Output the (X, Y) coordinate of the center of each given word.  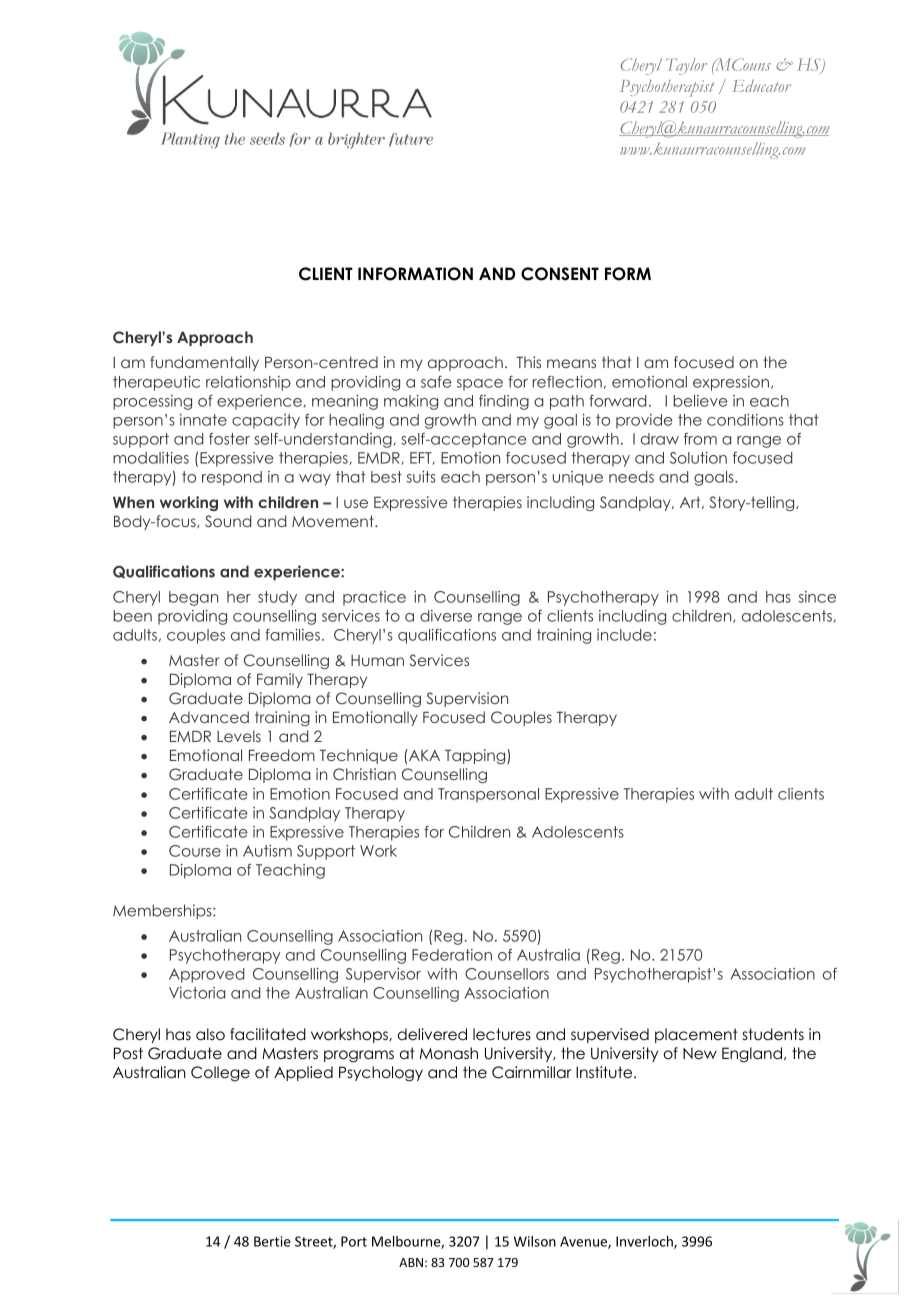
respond (232, 478)
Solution (698, 458)
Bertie (272, 1241)
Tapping (476, 756)
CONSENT (560, 274)
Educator (762, 85)
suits (421, 477)
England (752, 1055)
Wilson (535, 1241)
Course (195, 851)
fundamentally (204, 363)
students (773, 1034)
